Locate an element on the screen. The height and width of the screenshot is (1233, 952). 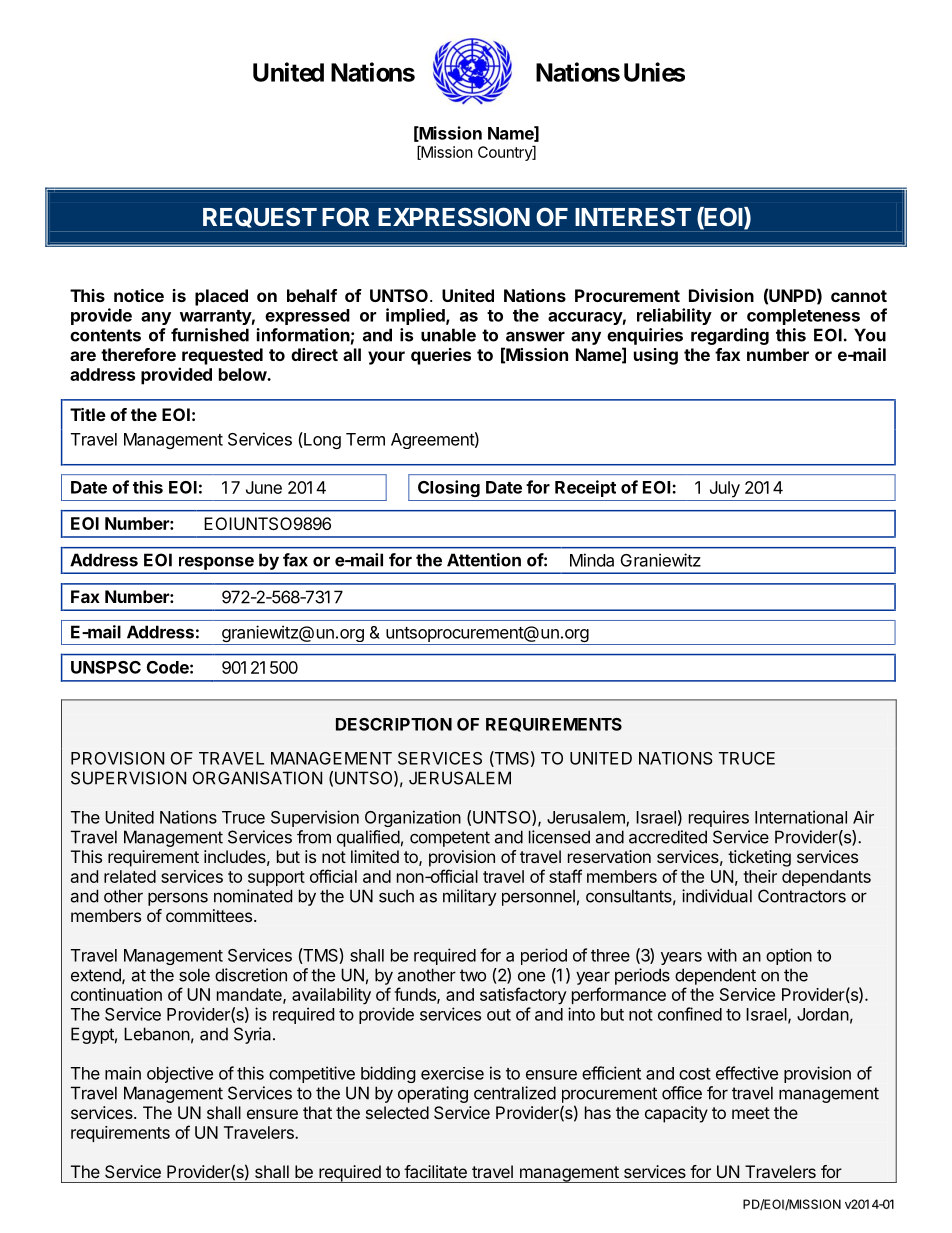
facilitate is located at coordinates (435, 1171).
